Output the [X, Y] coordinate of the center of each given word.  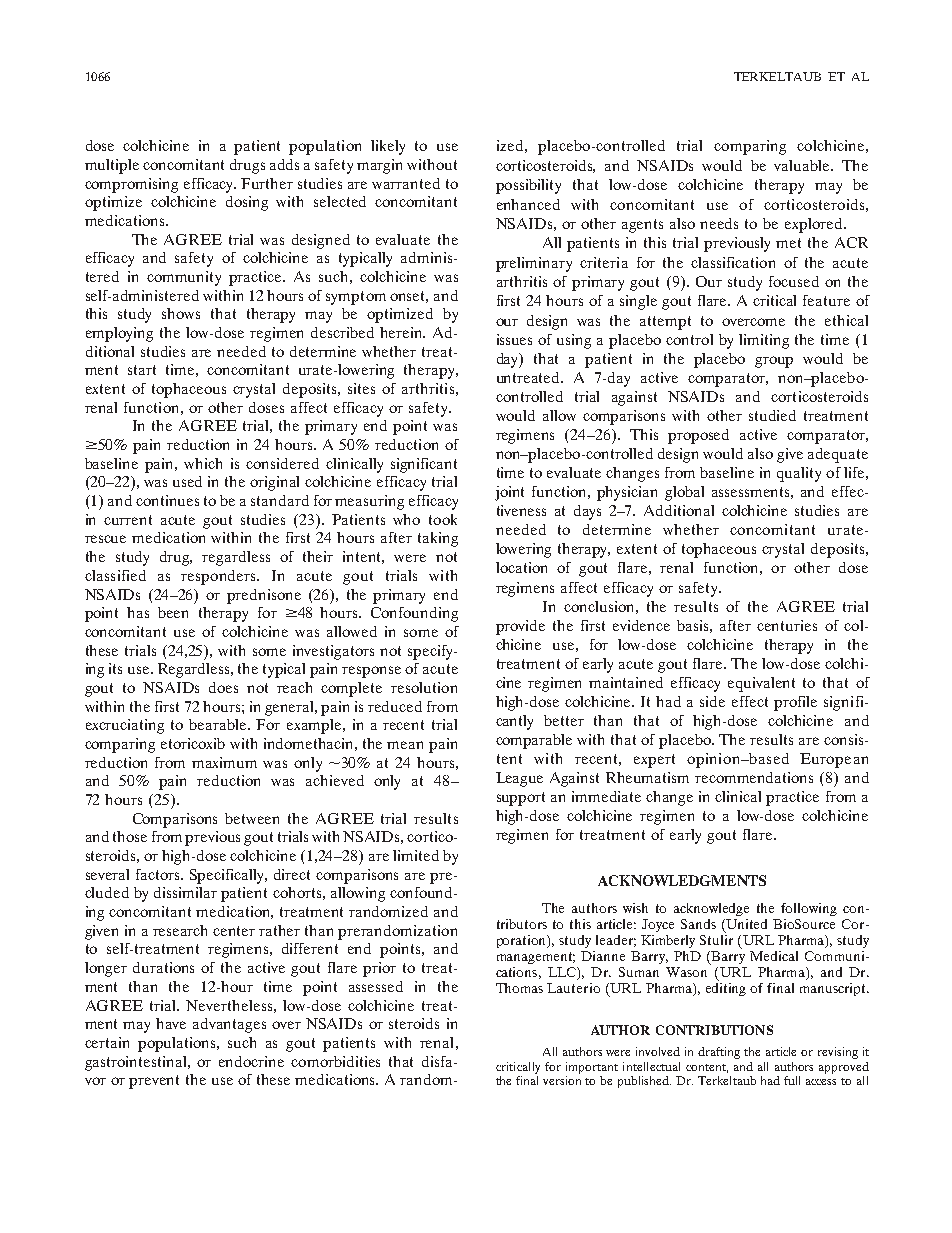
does [223, 687]
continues [167, 500]
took [443, 519]
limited [416, 855]
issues [514, 339]
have [171, 1023]
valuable [803, 165]
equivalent [761, 684]
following [809, 909]
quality [799, 474]
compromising [131, 185]
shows [181, 313]
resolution [424, 687]
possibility [528, 186]
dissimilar [185, 892]
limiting [764, 341]
